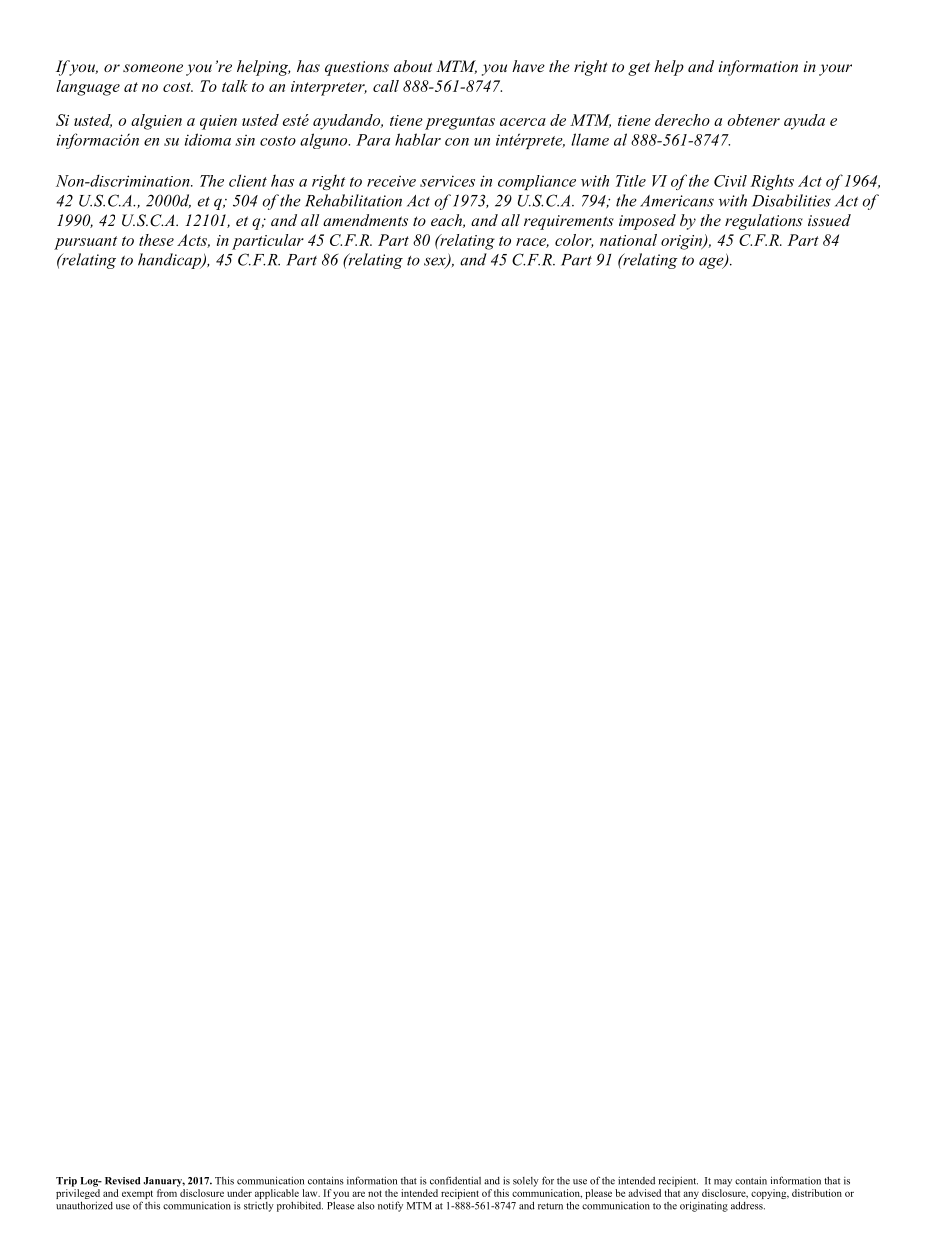  What do you see at coordinates (164, 1182) in the image?
I see `January` at bounding box center [164, 1182].
